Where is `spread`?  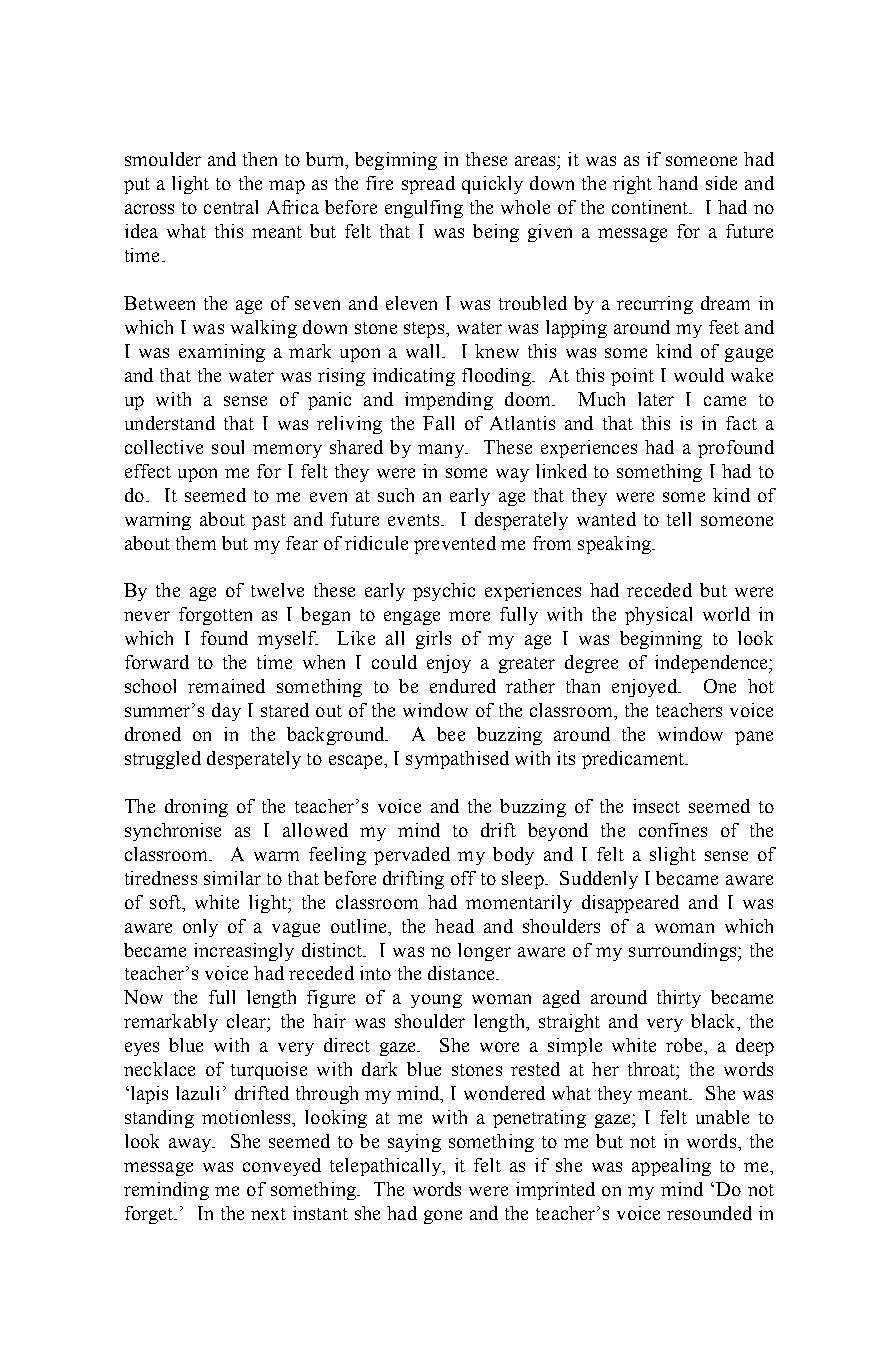 spread is located at coordinates (428, 185).
